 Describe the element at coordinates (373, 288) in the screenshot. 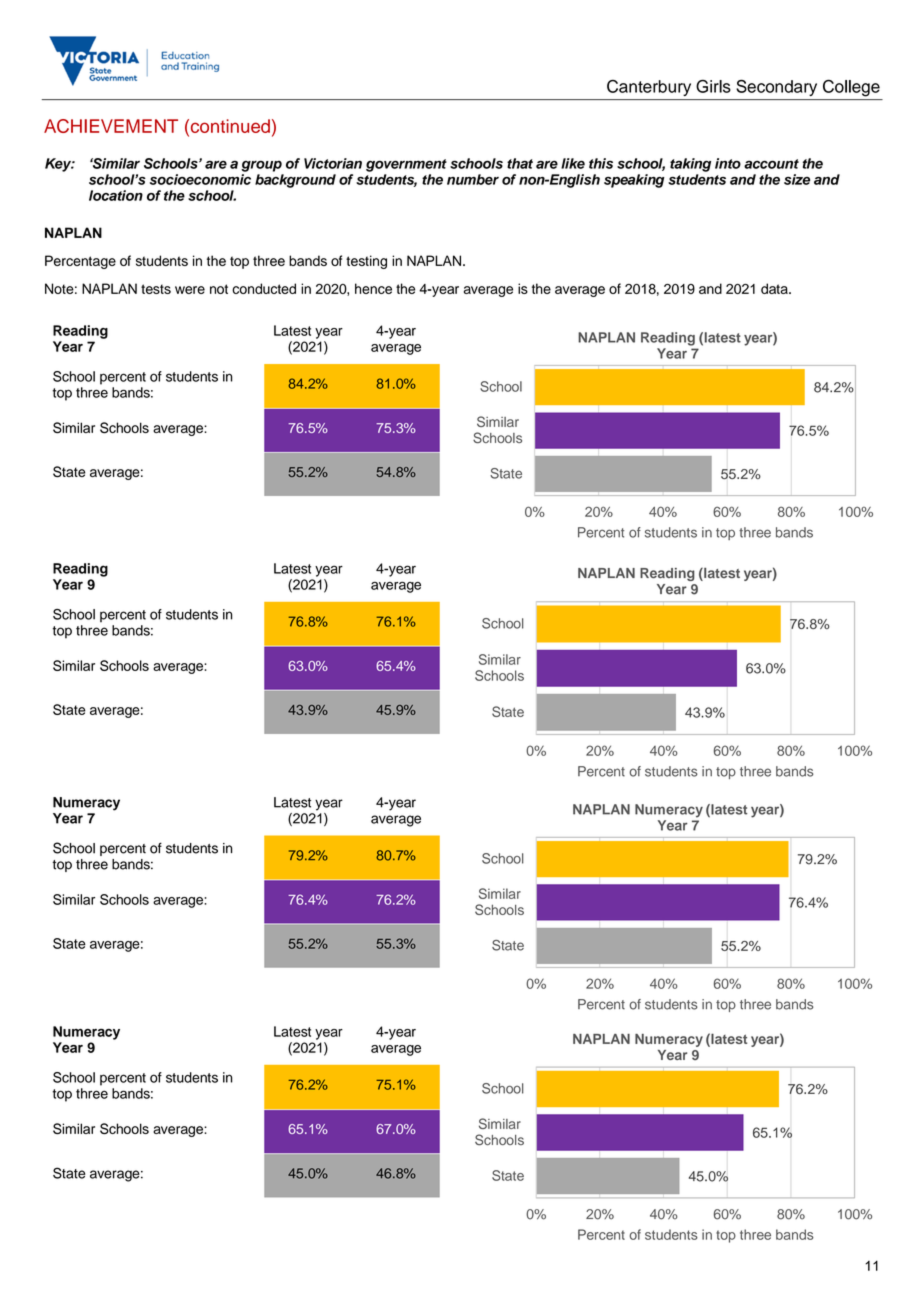

I see `hence` at that location.
